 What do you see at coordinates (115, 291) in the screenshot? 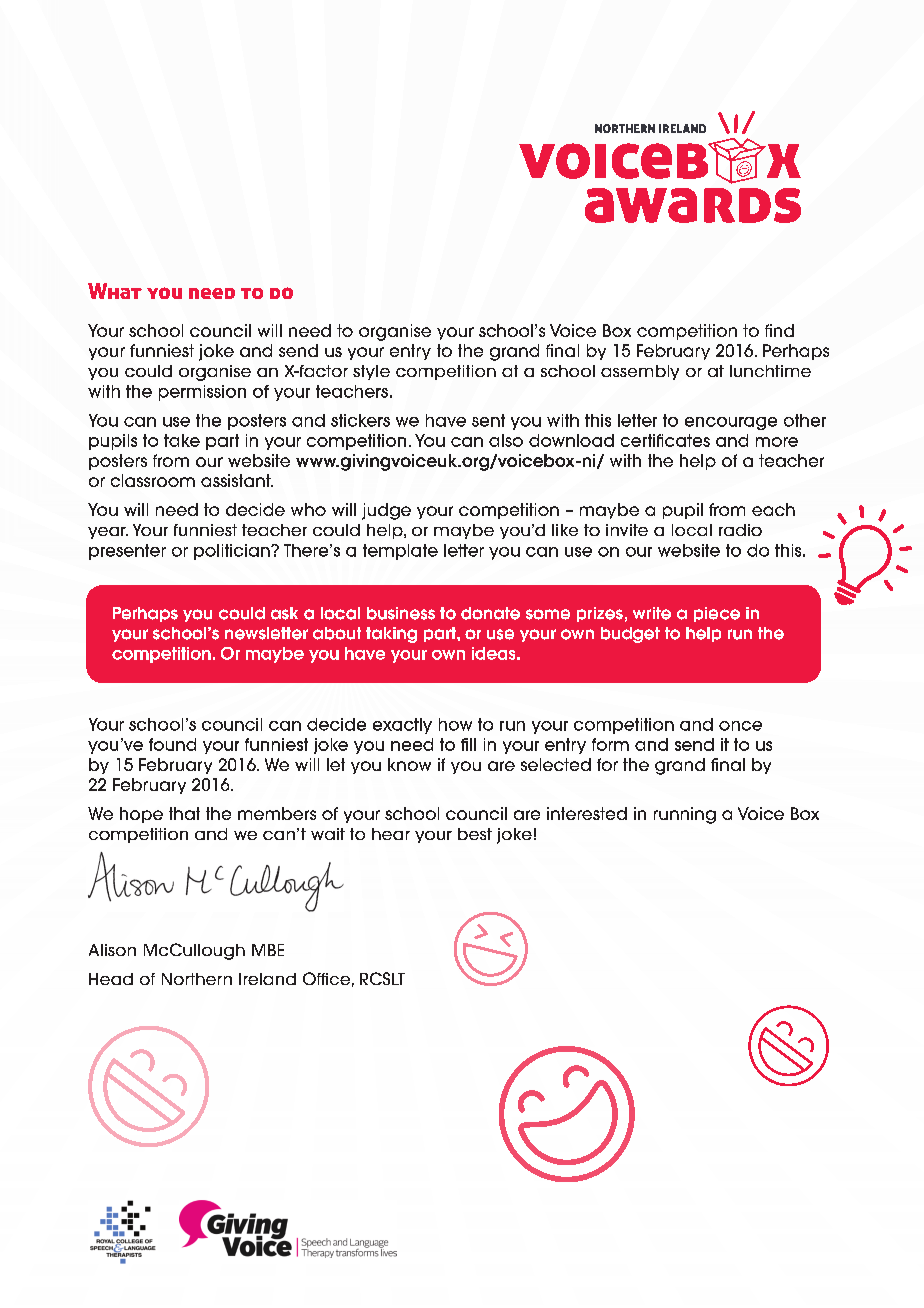
I see `What` at bounding box center [115, 291].
